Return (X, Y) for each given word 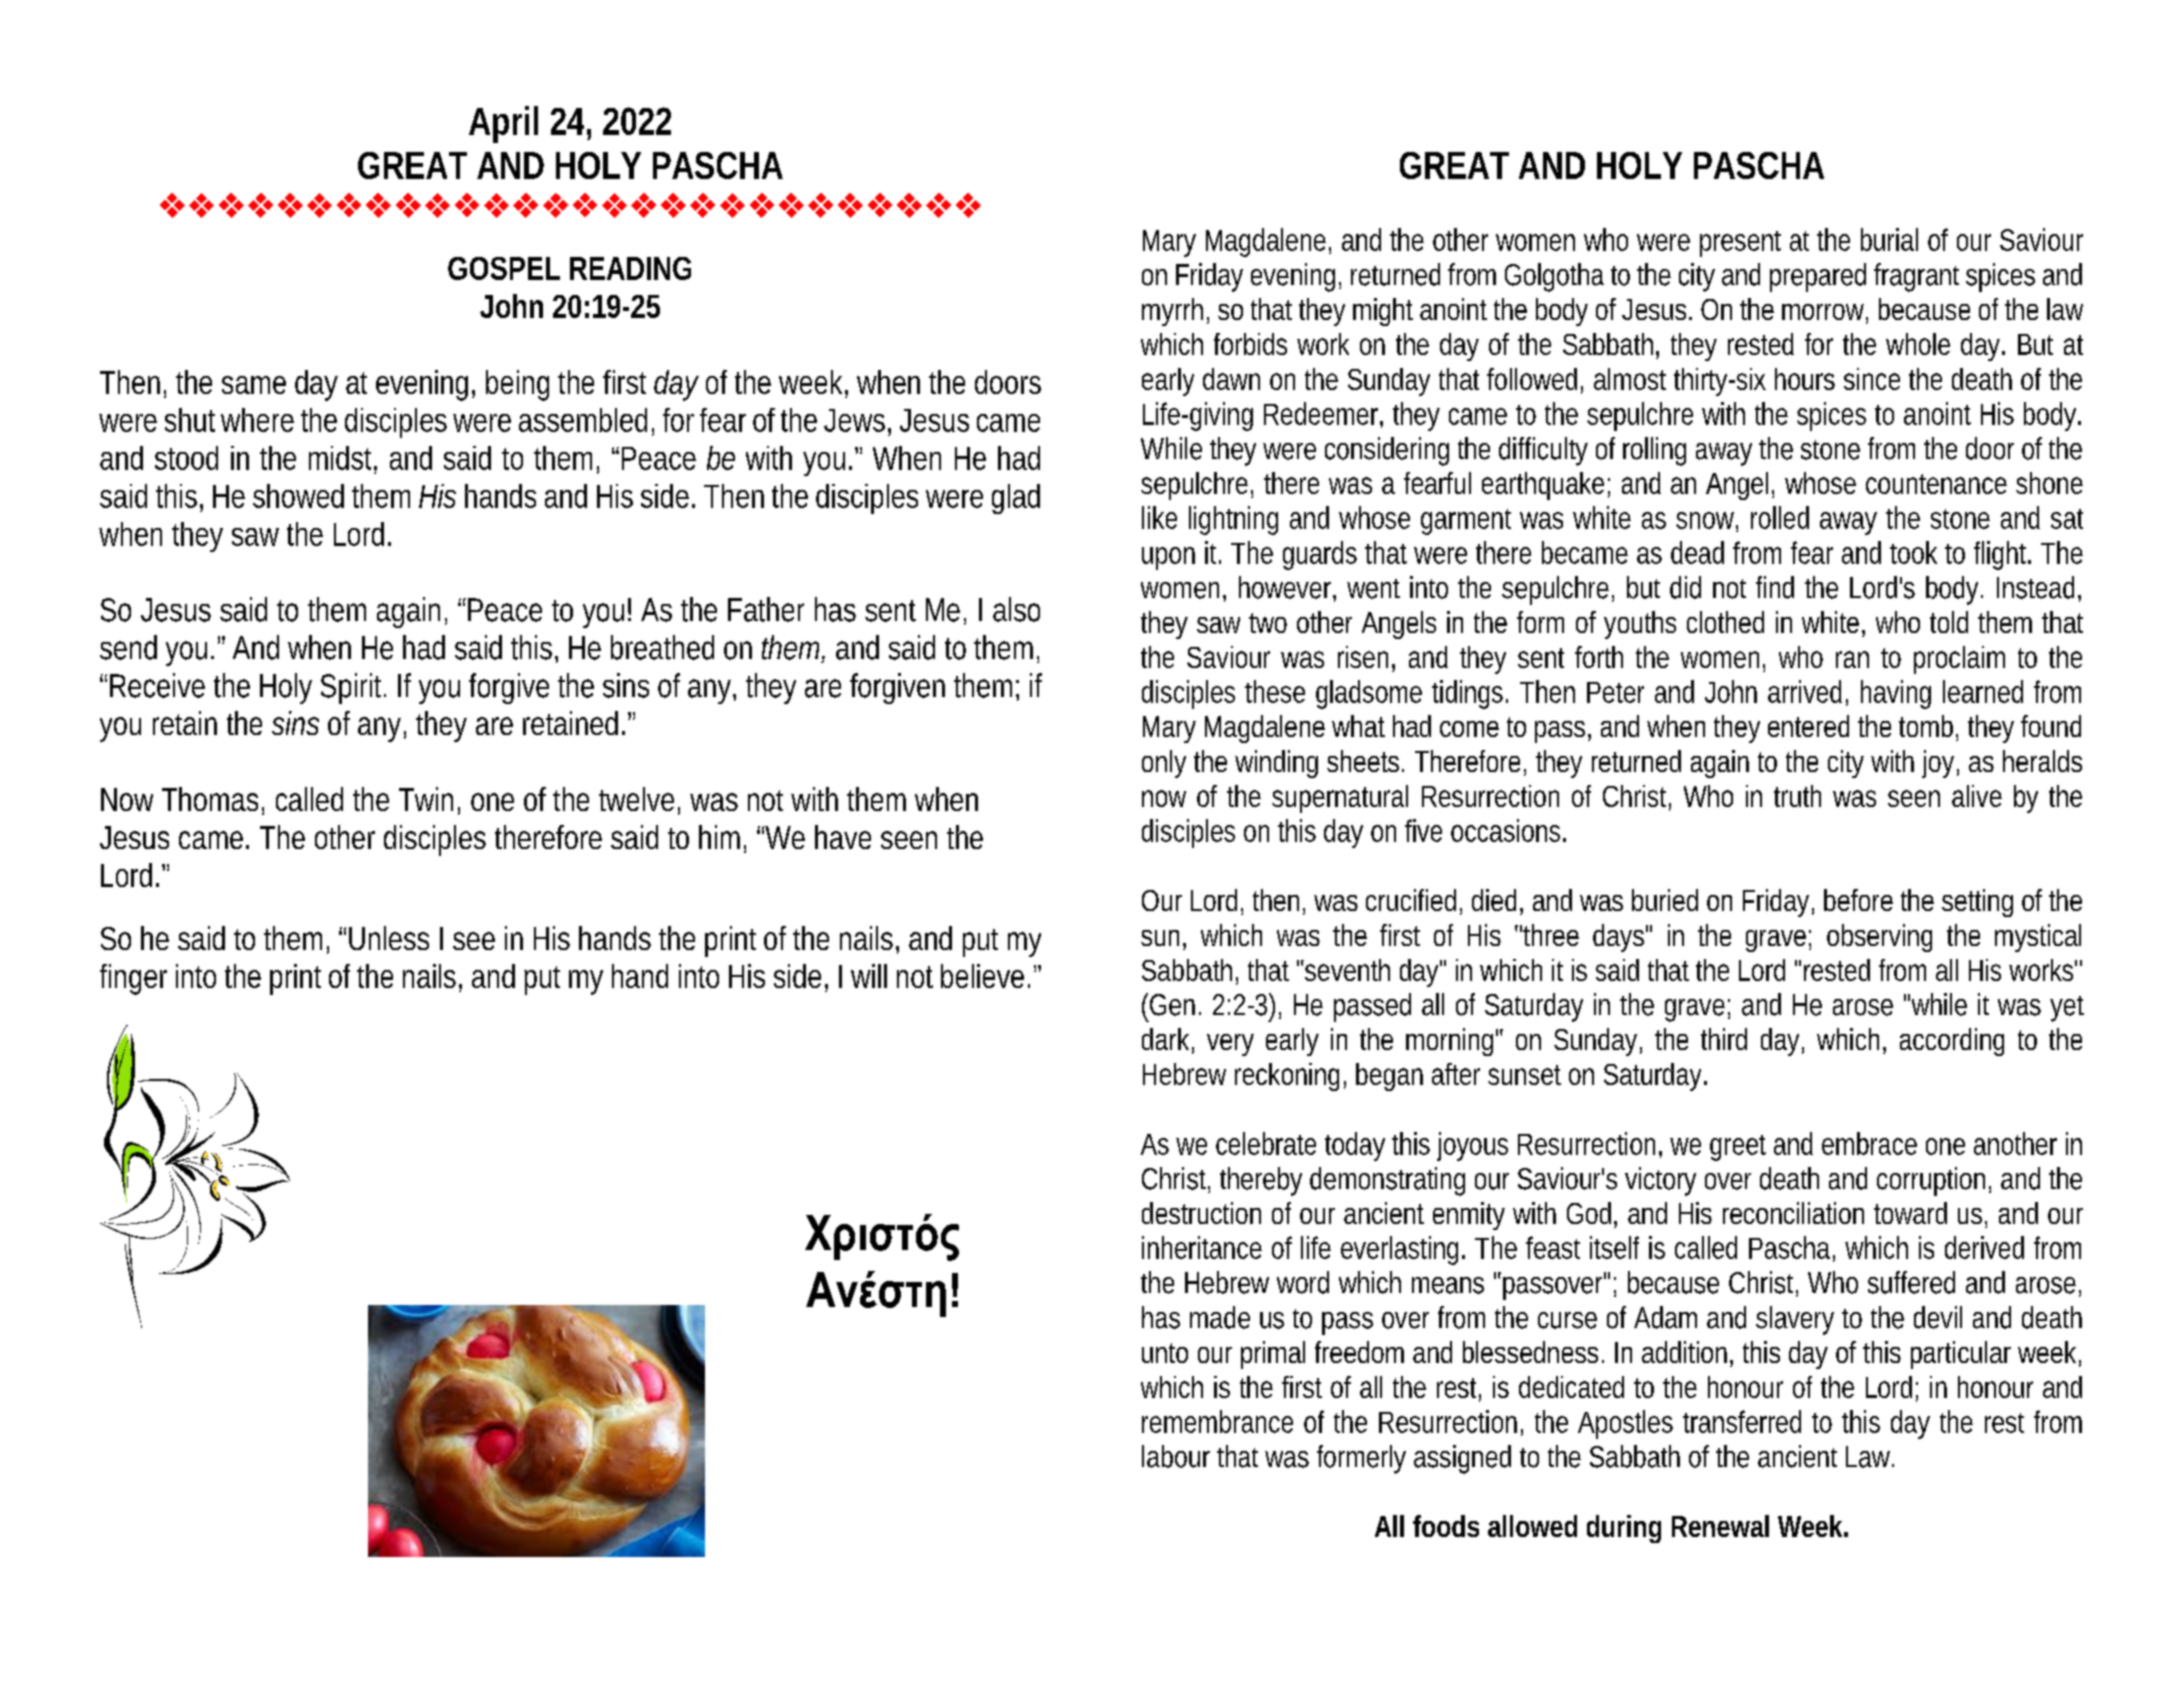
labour (1176, 1456)
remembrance (1217, 1421)
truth (1797, 796)
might (1383, 312)
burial (1889, 239)
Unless (389, 938)
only (1164, 764)
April (503, 124)
